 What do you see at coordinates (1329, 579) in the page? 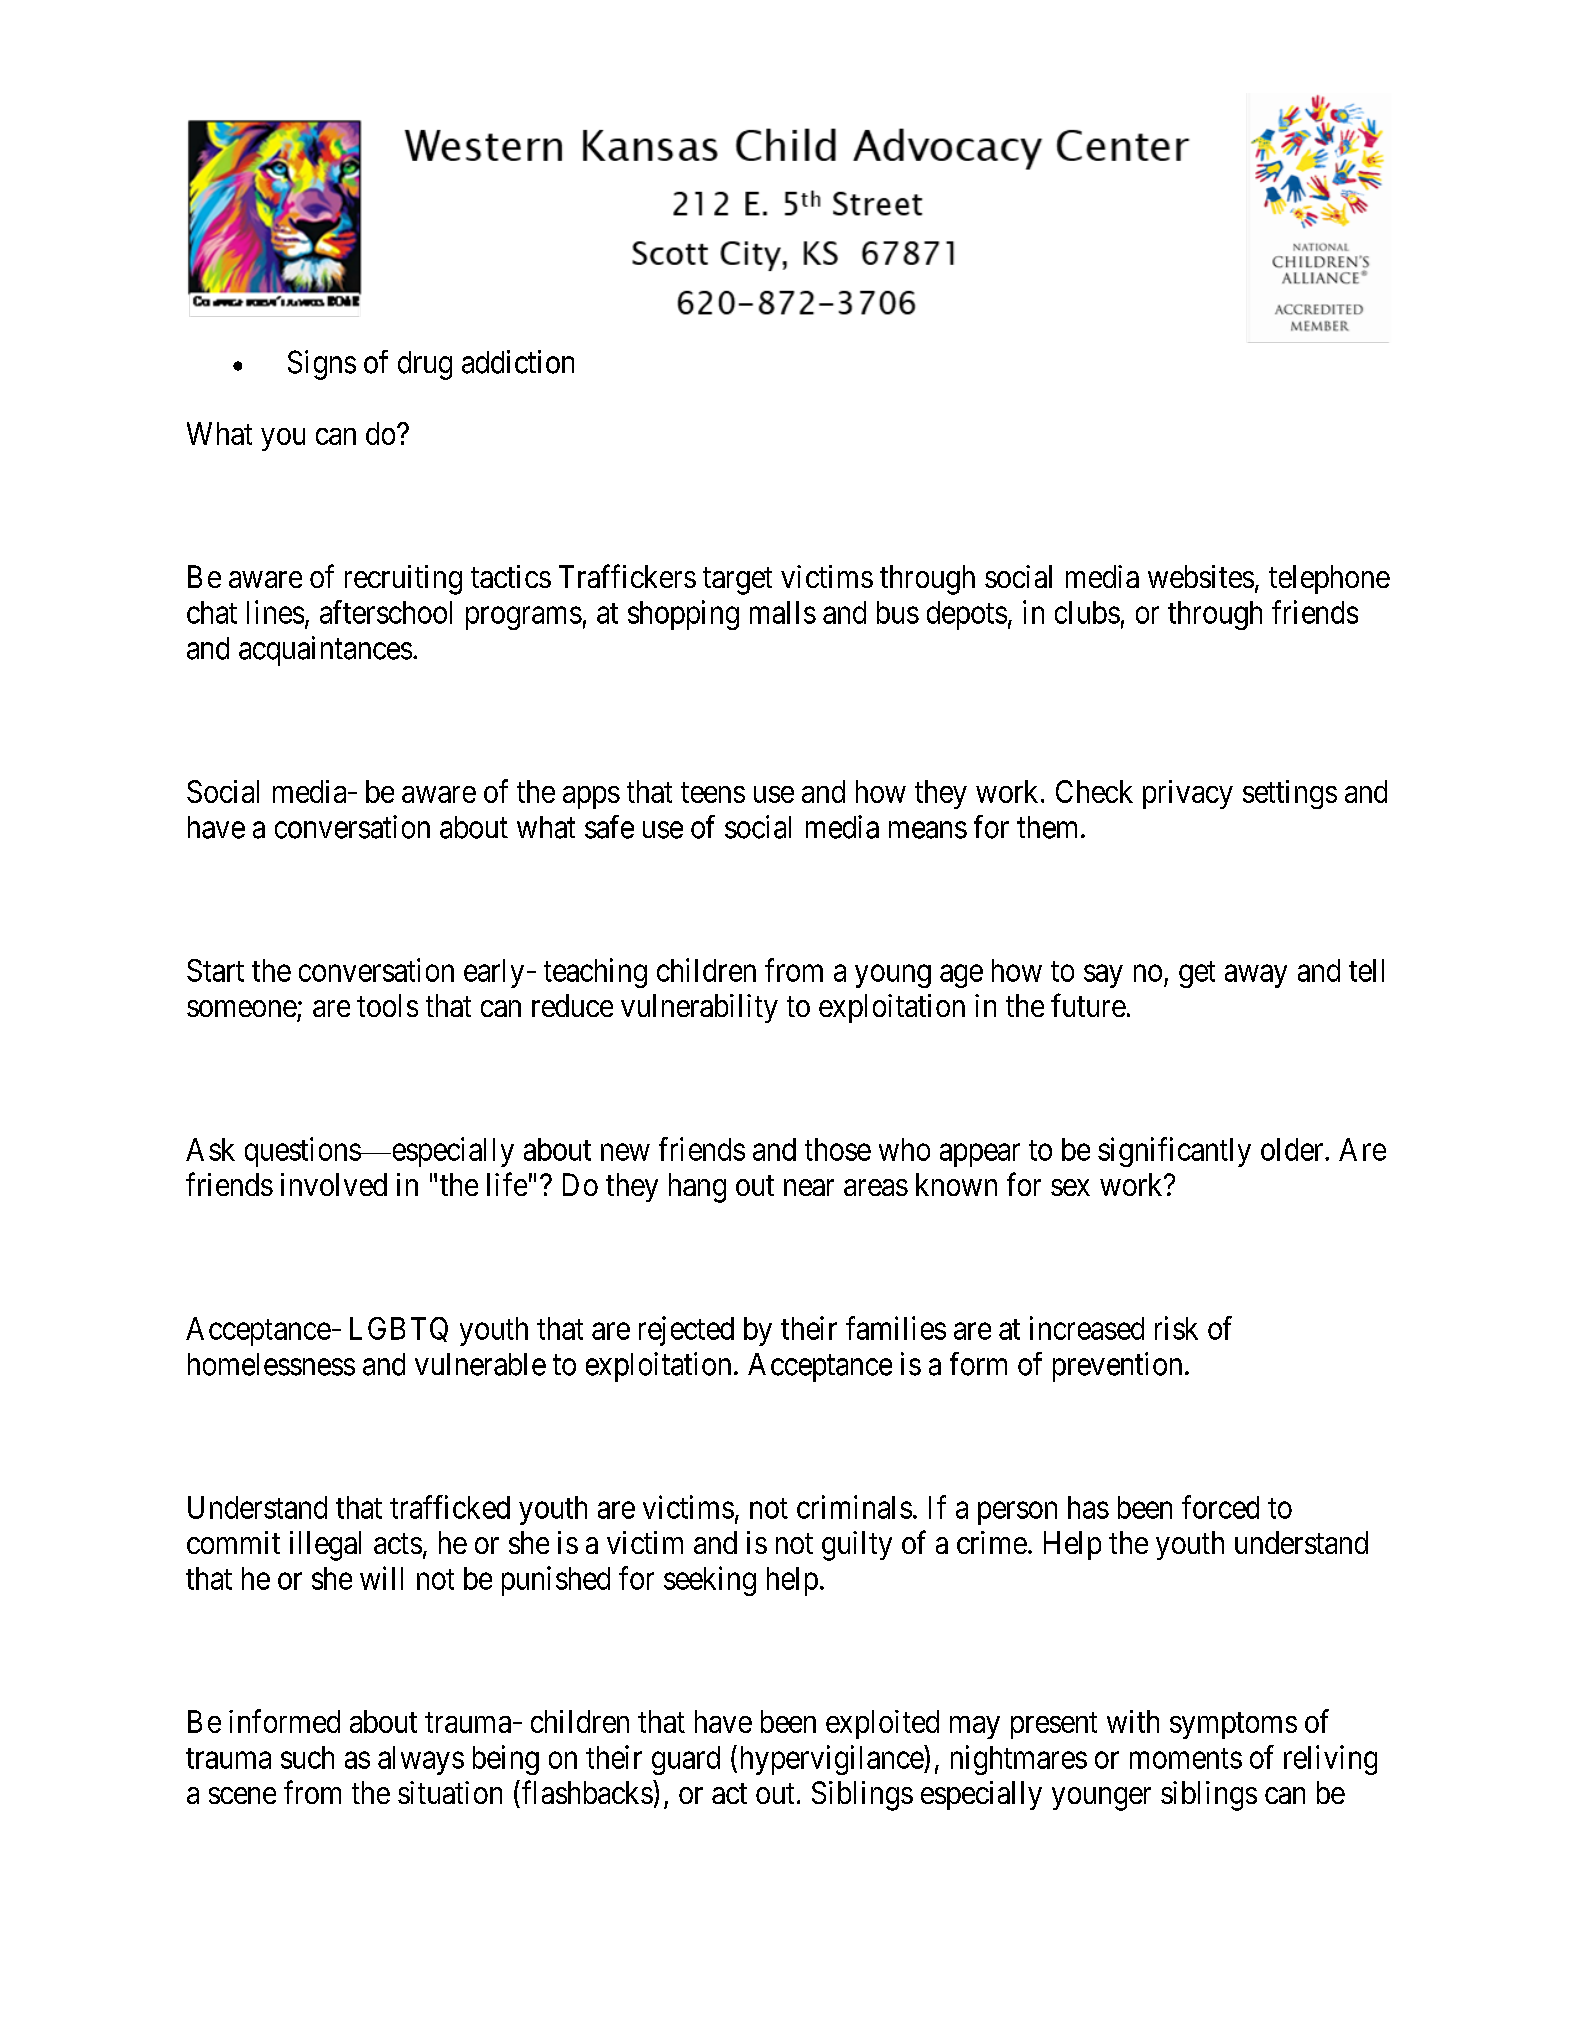
I see `telephone` at bounding box center [1329, 579].
